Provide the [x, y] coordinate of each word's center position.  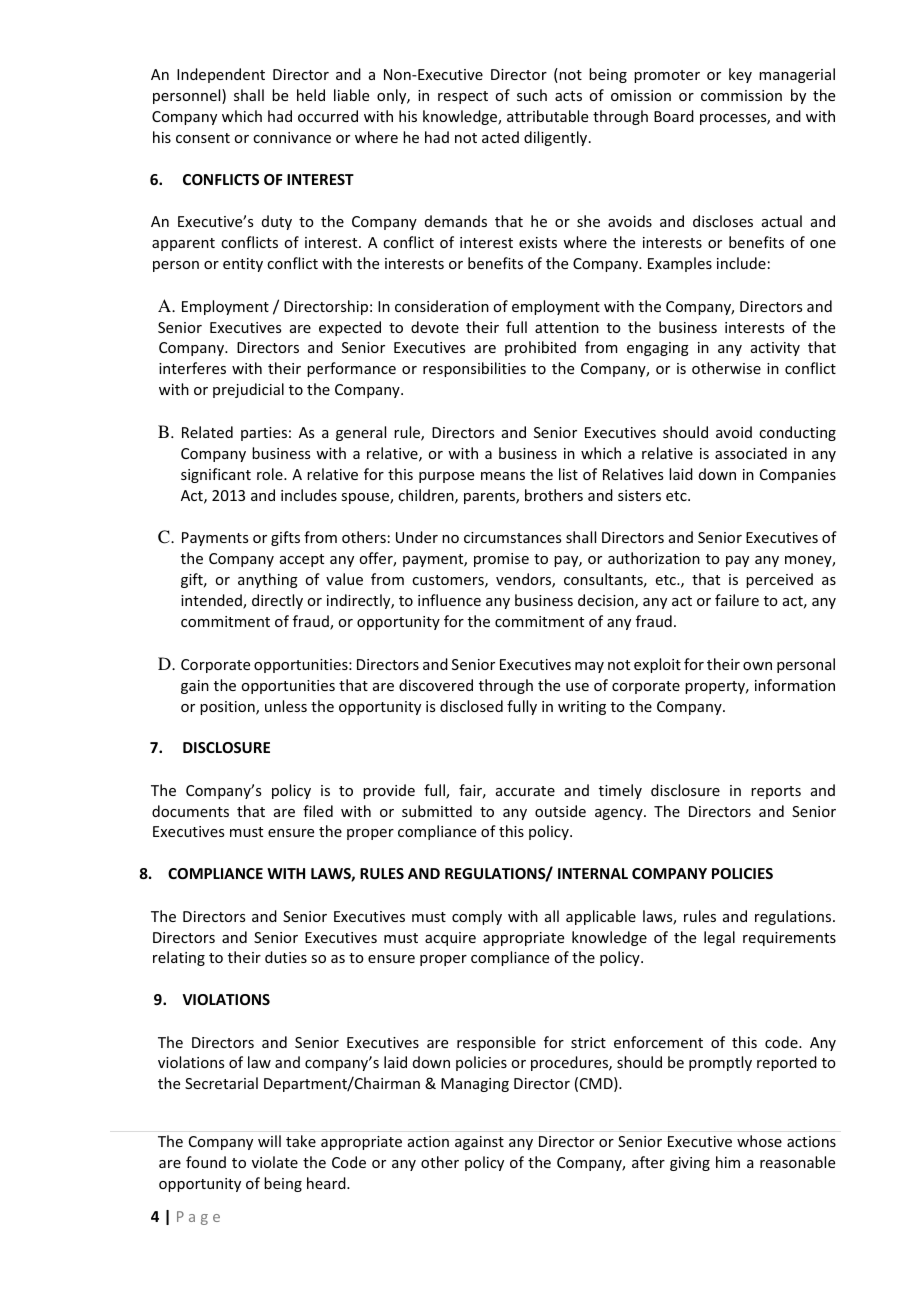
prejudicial [248, 390]
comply [477, 917]
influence [449, 600]
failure [737, 600]
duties [286, 957]
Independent [221, 75]
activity [775, 349]
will [269, 1141]
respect [463, 97]
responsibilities [474, 369]
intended [212, 601]
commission [741, 95]
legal [719, 938]
